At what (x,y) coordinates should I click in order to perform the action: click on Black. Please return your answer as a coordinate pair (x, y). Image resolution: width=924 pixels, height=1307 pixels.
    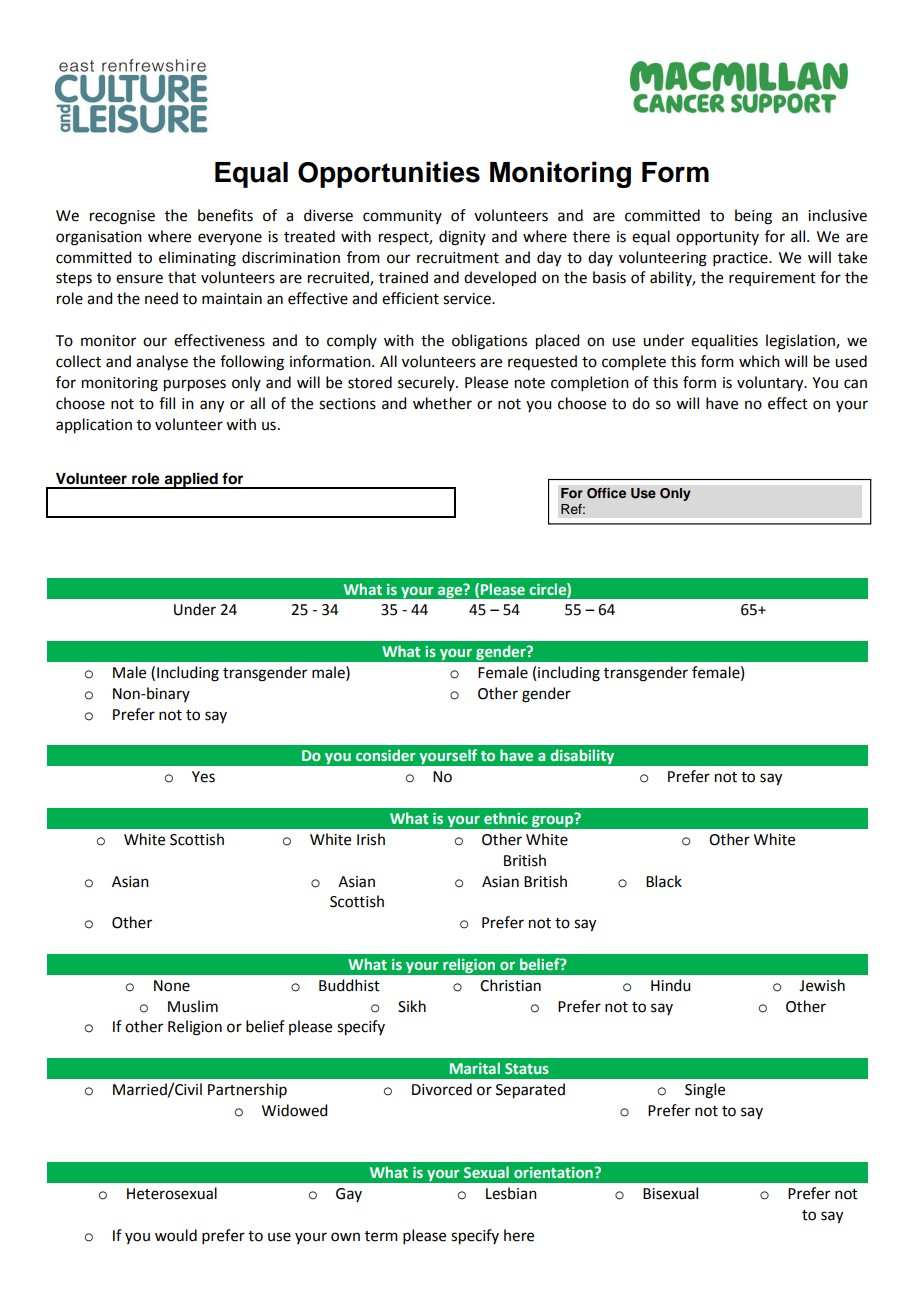
    Looking at the image, I should click on (664, 881).
